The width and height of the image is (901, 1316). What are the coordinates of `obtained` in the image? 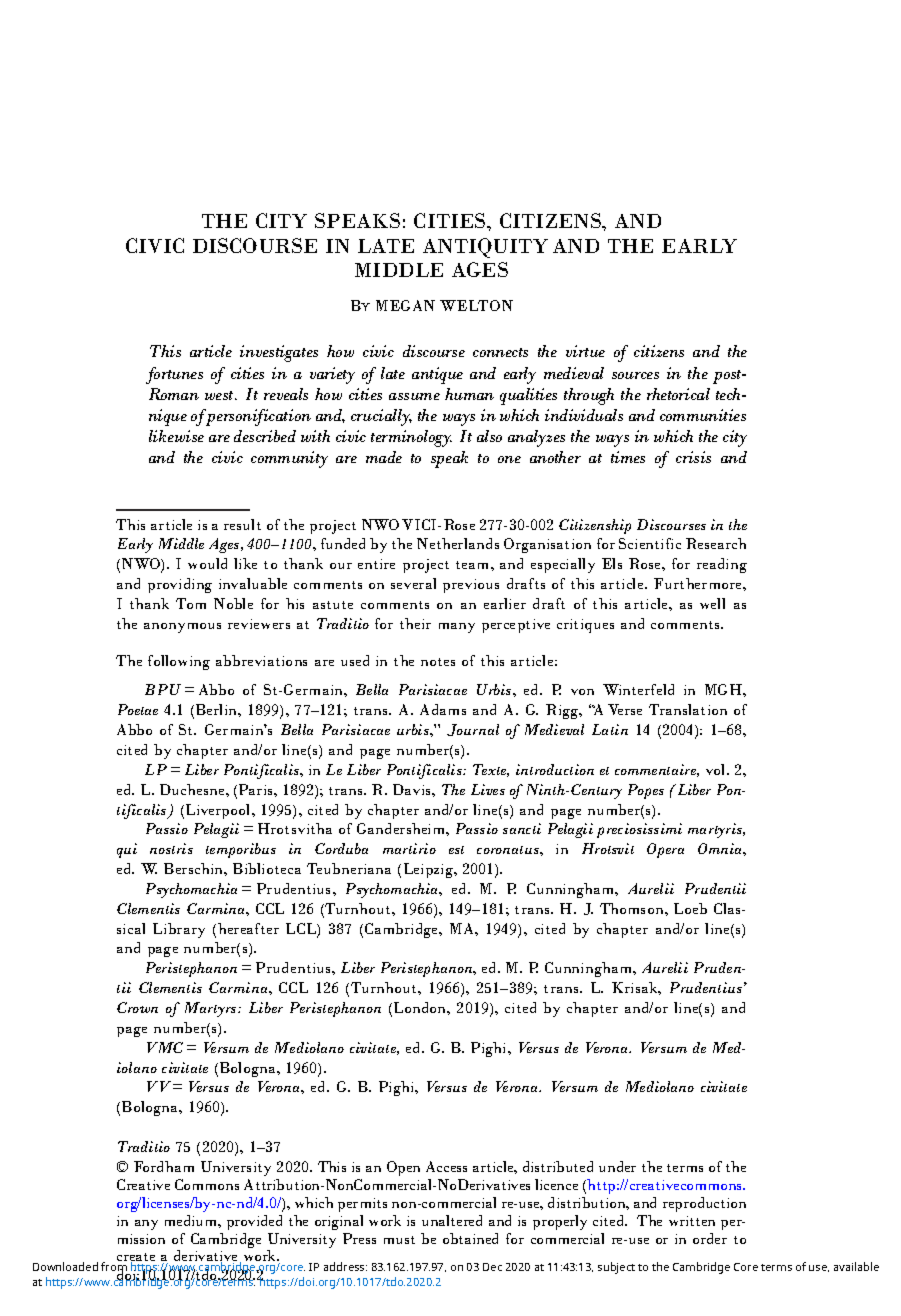 It's located at (470, 1238).
